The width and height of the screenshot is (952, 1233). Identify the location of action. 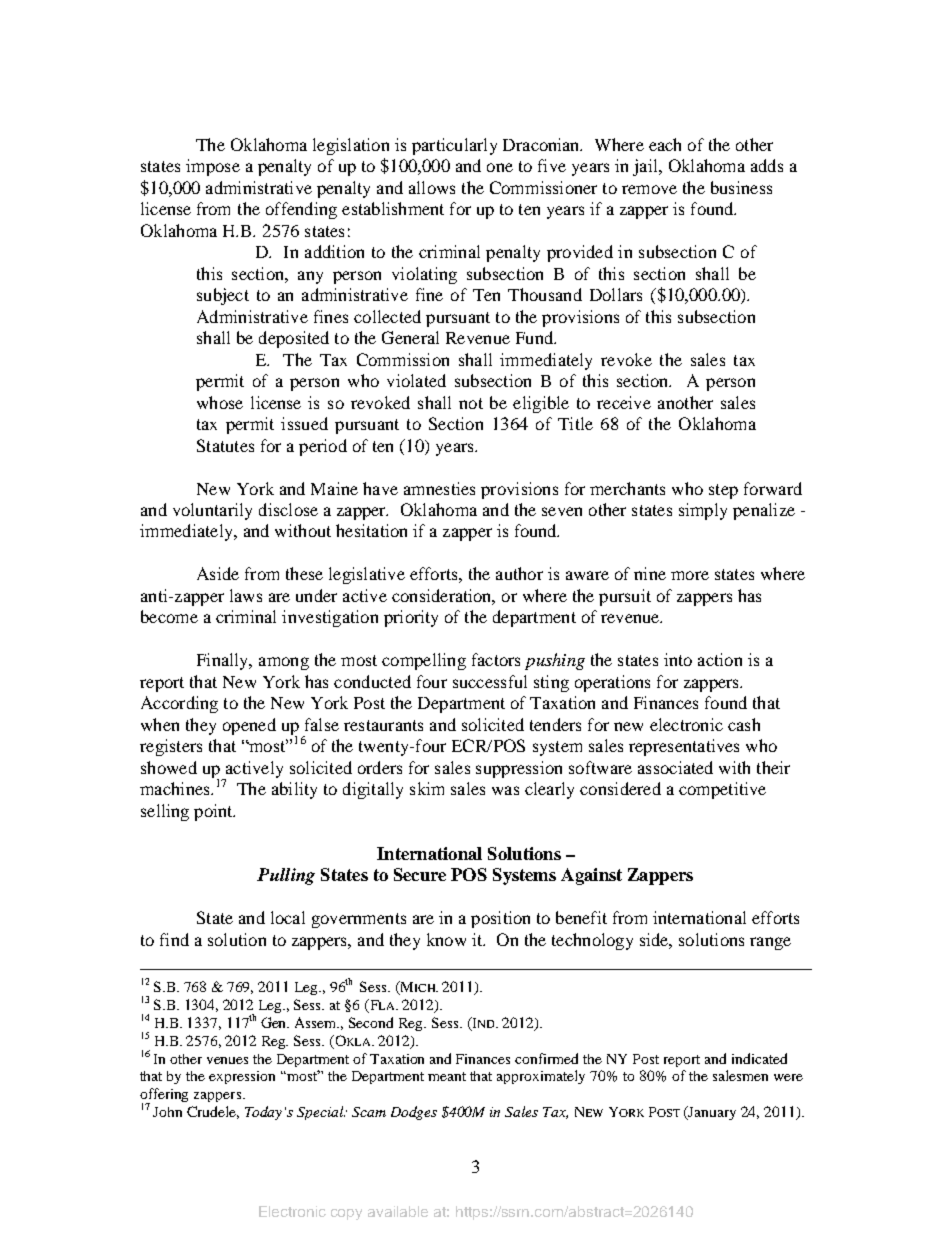
(720, 659).
